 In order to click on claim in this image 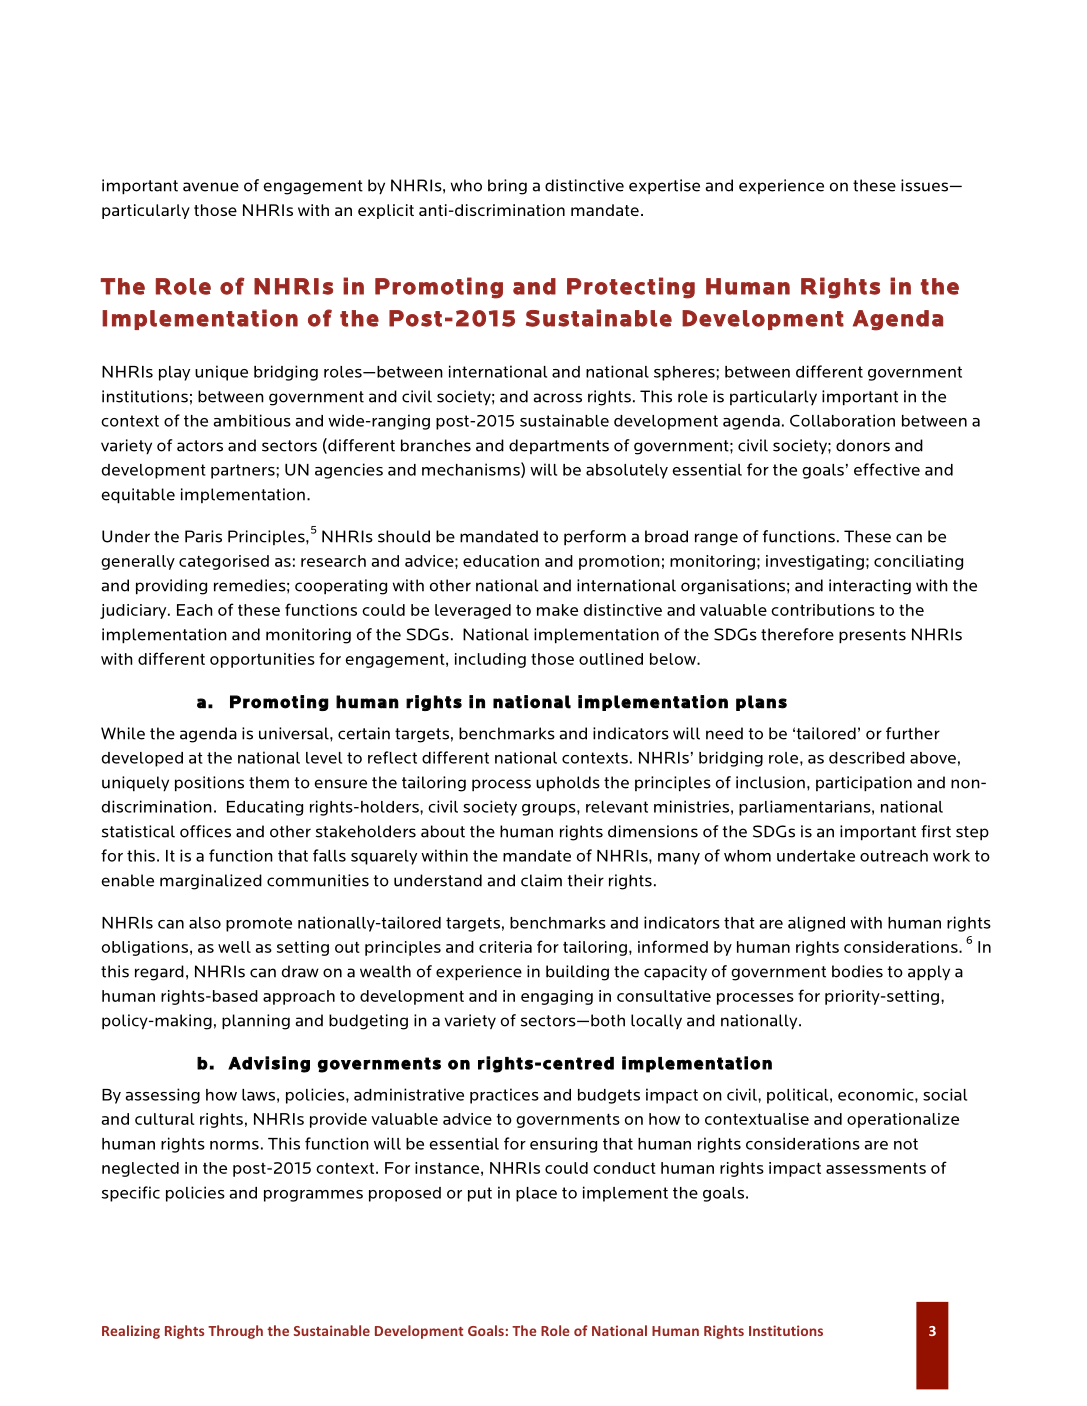, I will do `click(541, 880)`.
